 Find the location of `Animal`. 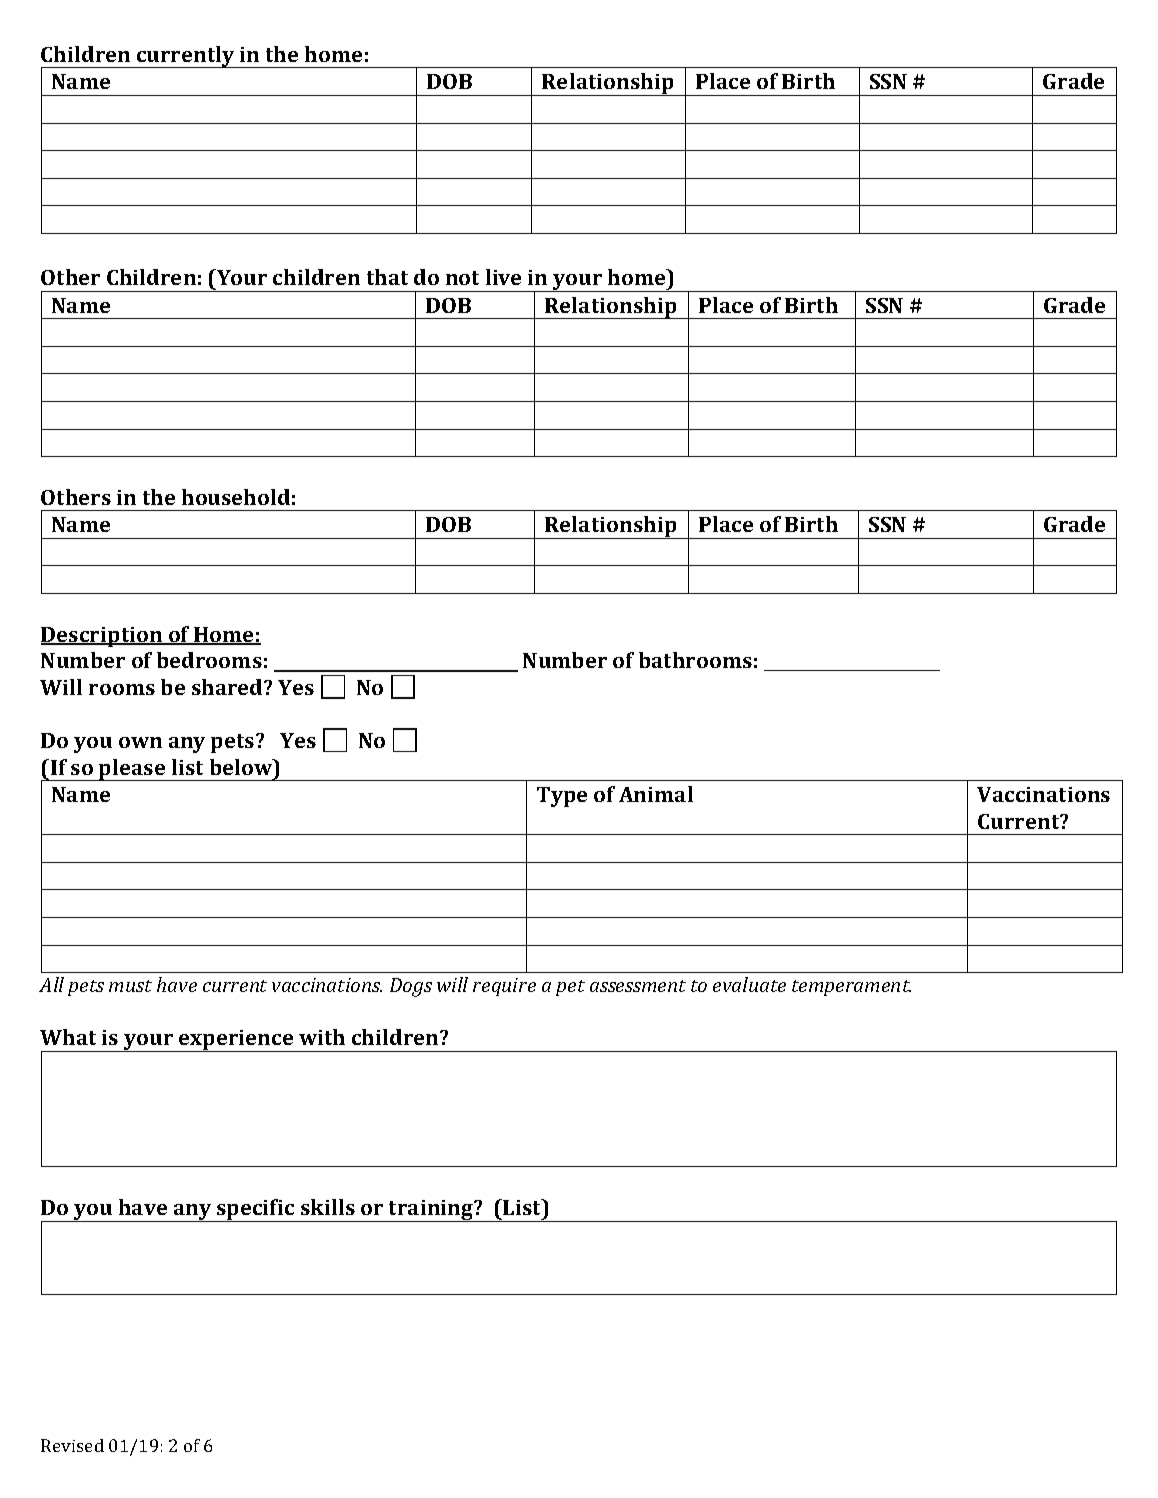

Animal is located at coordinates (656, 794).
